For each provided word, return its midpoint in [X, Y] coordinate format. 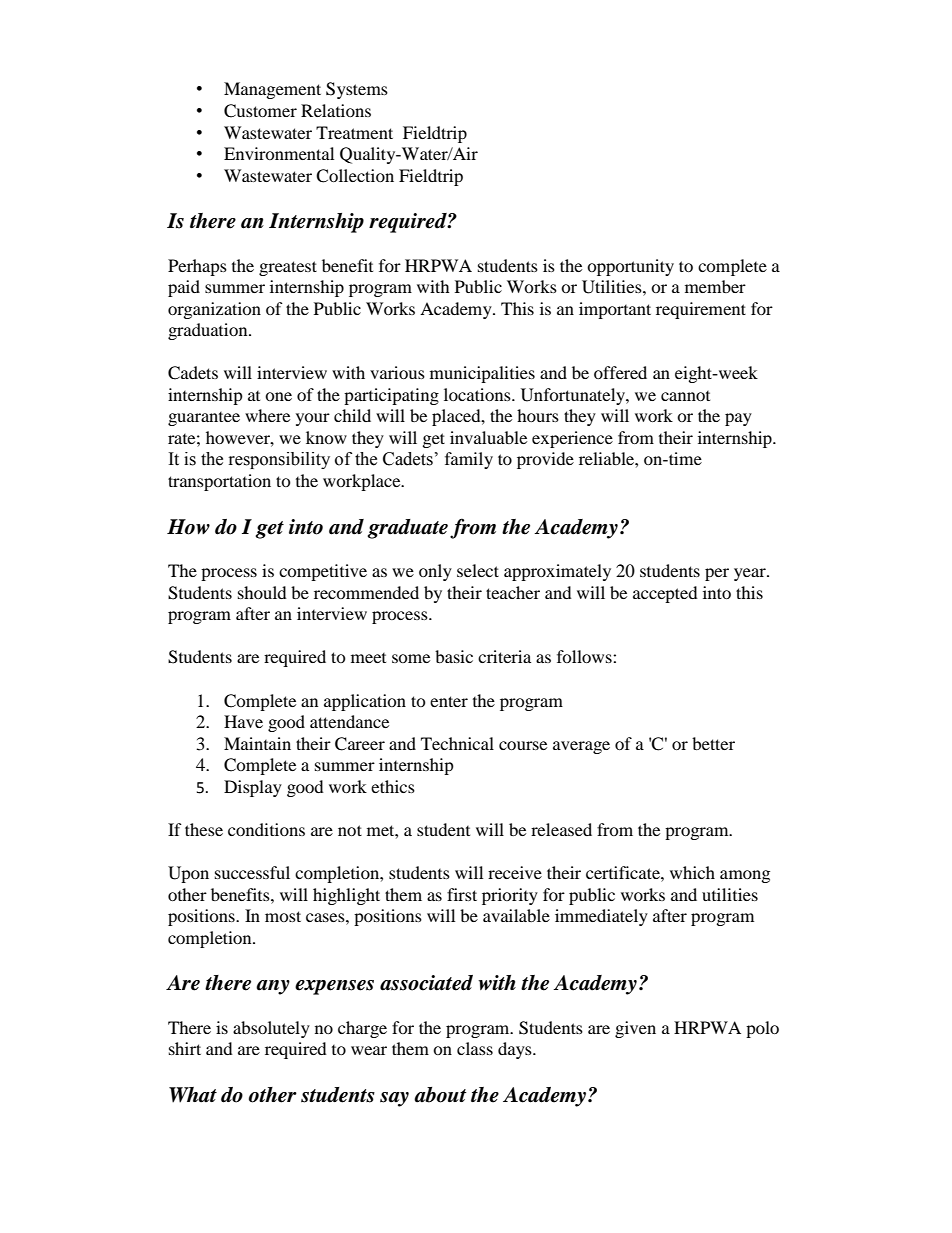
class [475, 1048]
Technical [457, 743]
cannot [685, 396]
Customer [260, 111]
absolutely [271, 1029]
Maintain [257, 743]
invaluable [488, 437]
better [713, 743]
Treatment [354, 132]
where [267, 415]
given [635, 1029]
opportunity [630, 267]
